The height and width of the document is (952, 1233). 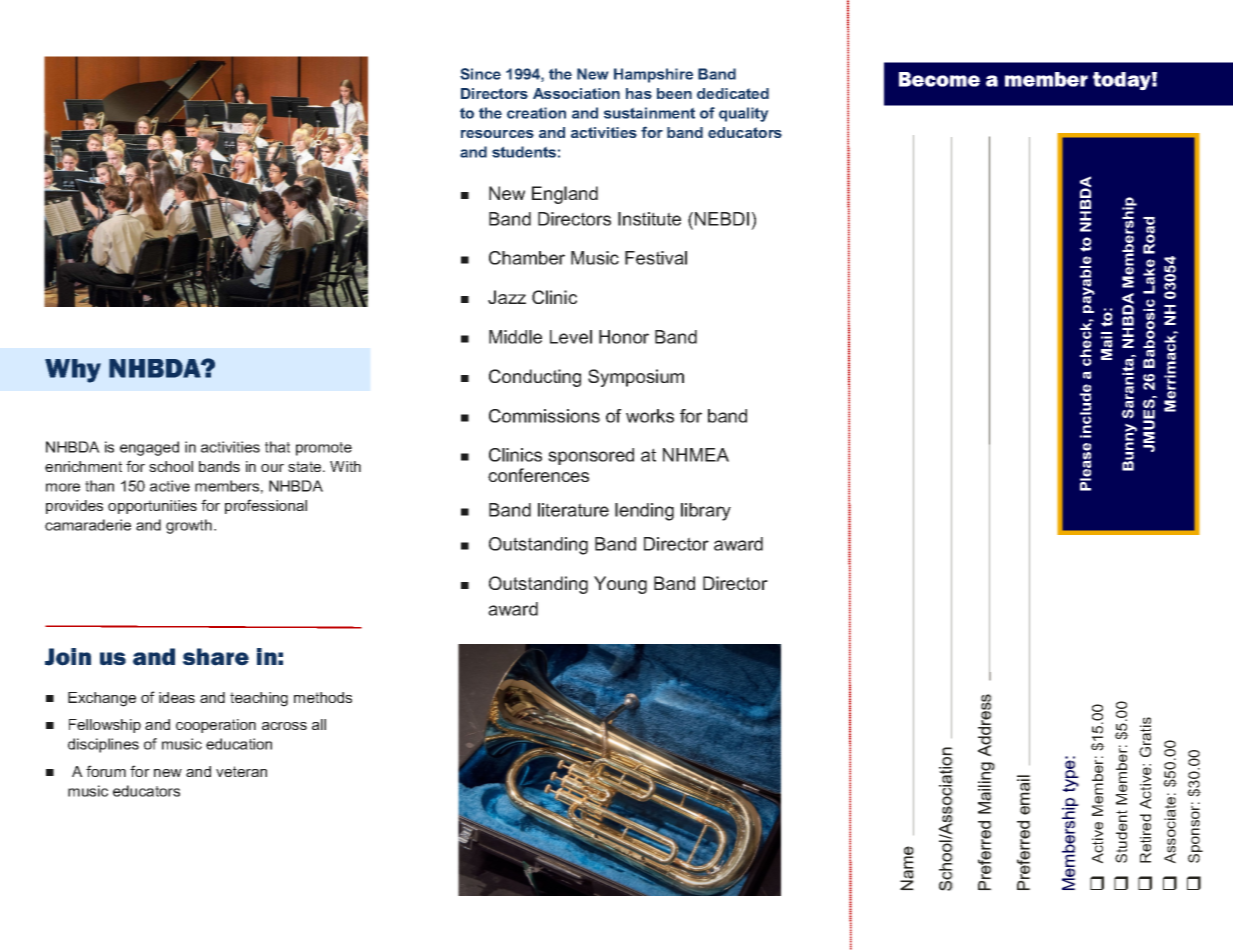 What do you see at coordinates (480, 74) in the document?
I see `Since` at bounding box center [480, 74].
